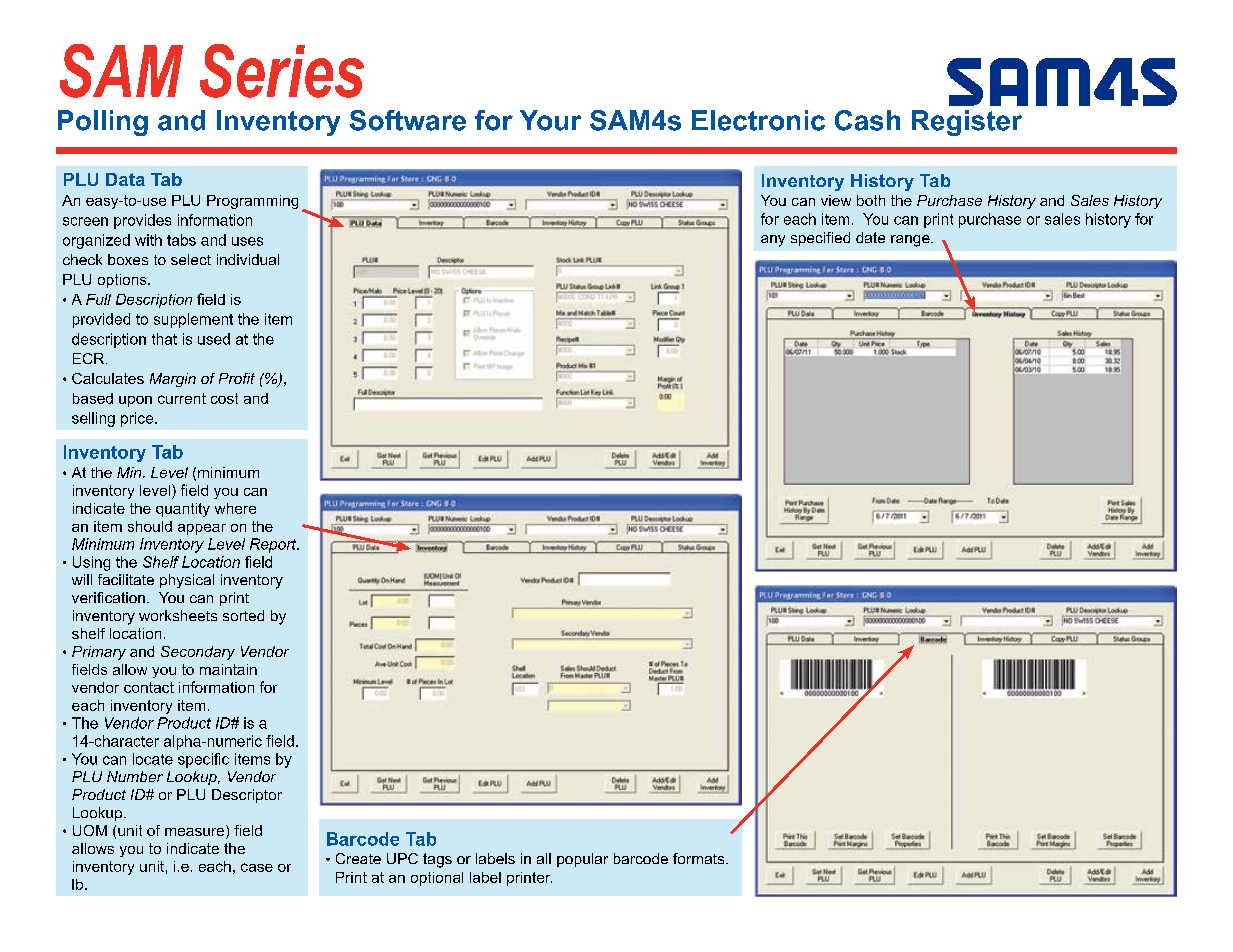  What do you see at coordinates (274, 545) in the screenshot?
I see `Report` at bounding box center [274, 545].
